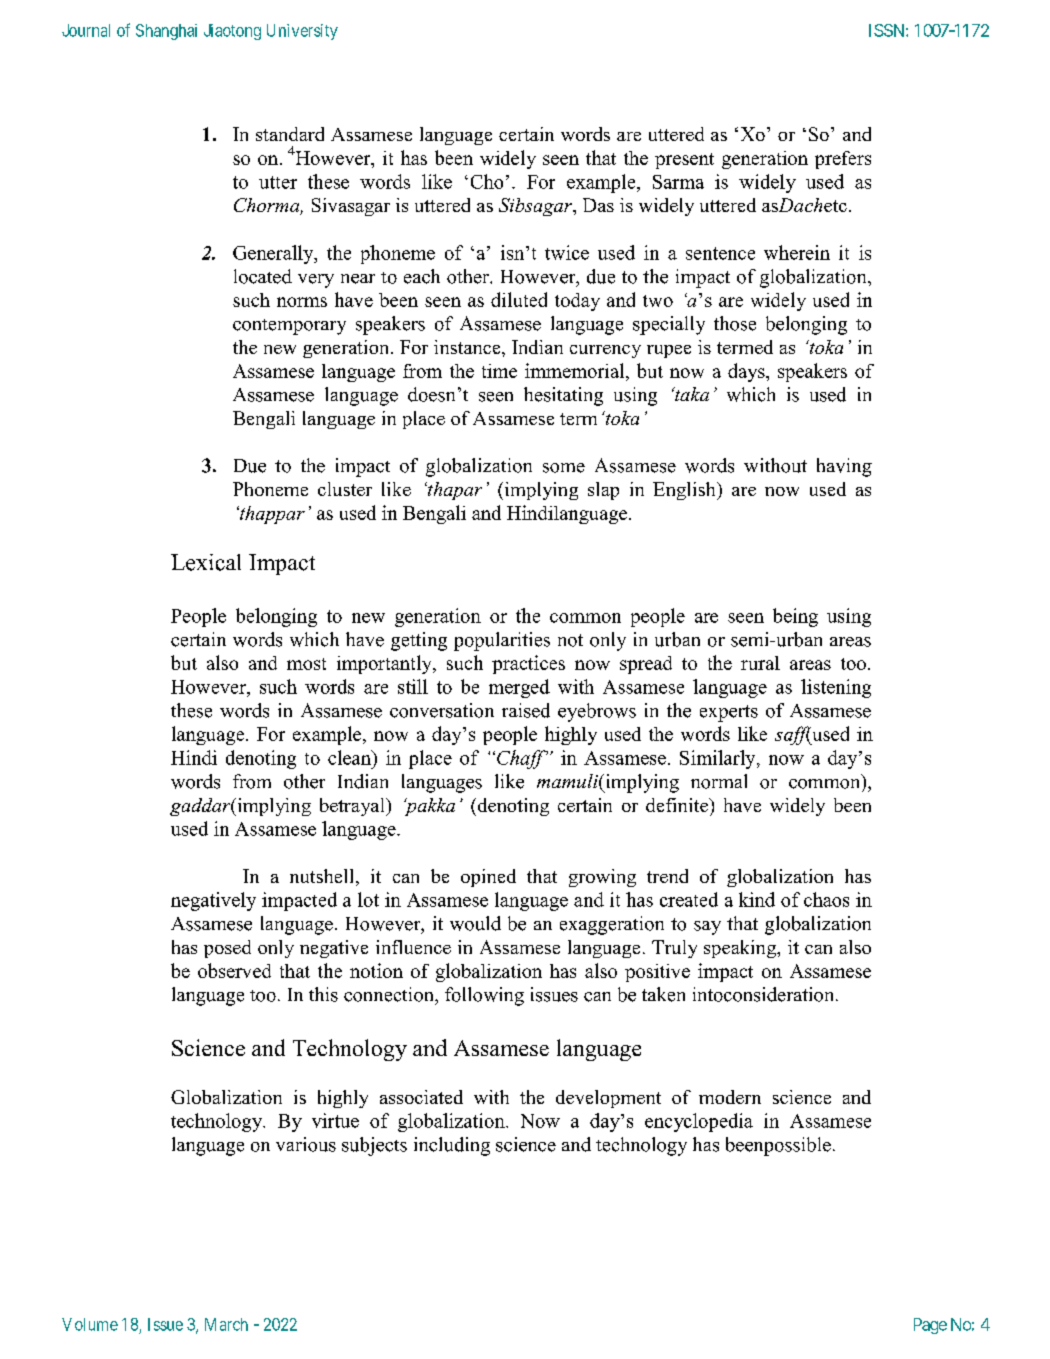 This screenshot has height=1359, width=1050. I want to click on prefers, so click(843, 160).
